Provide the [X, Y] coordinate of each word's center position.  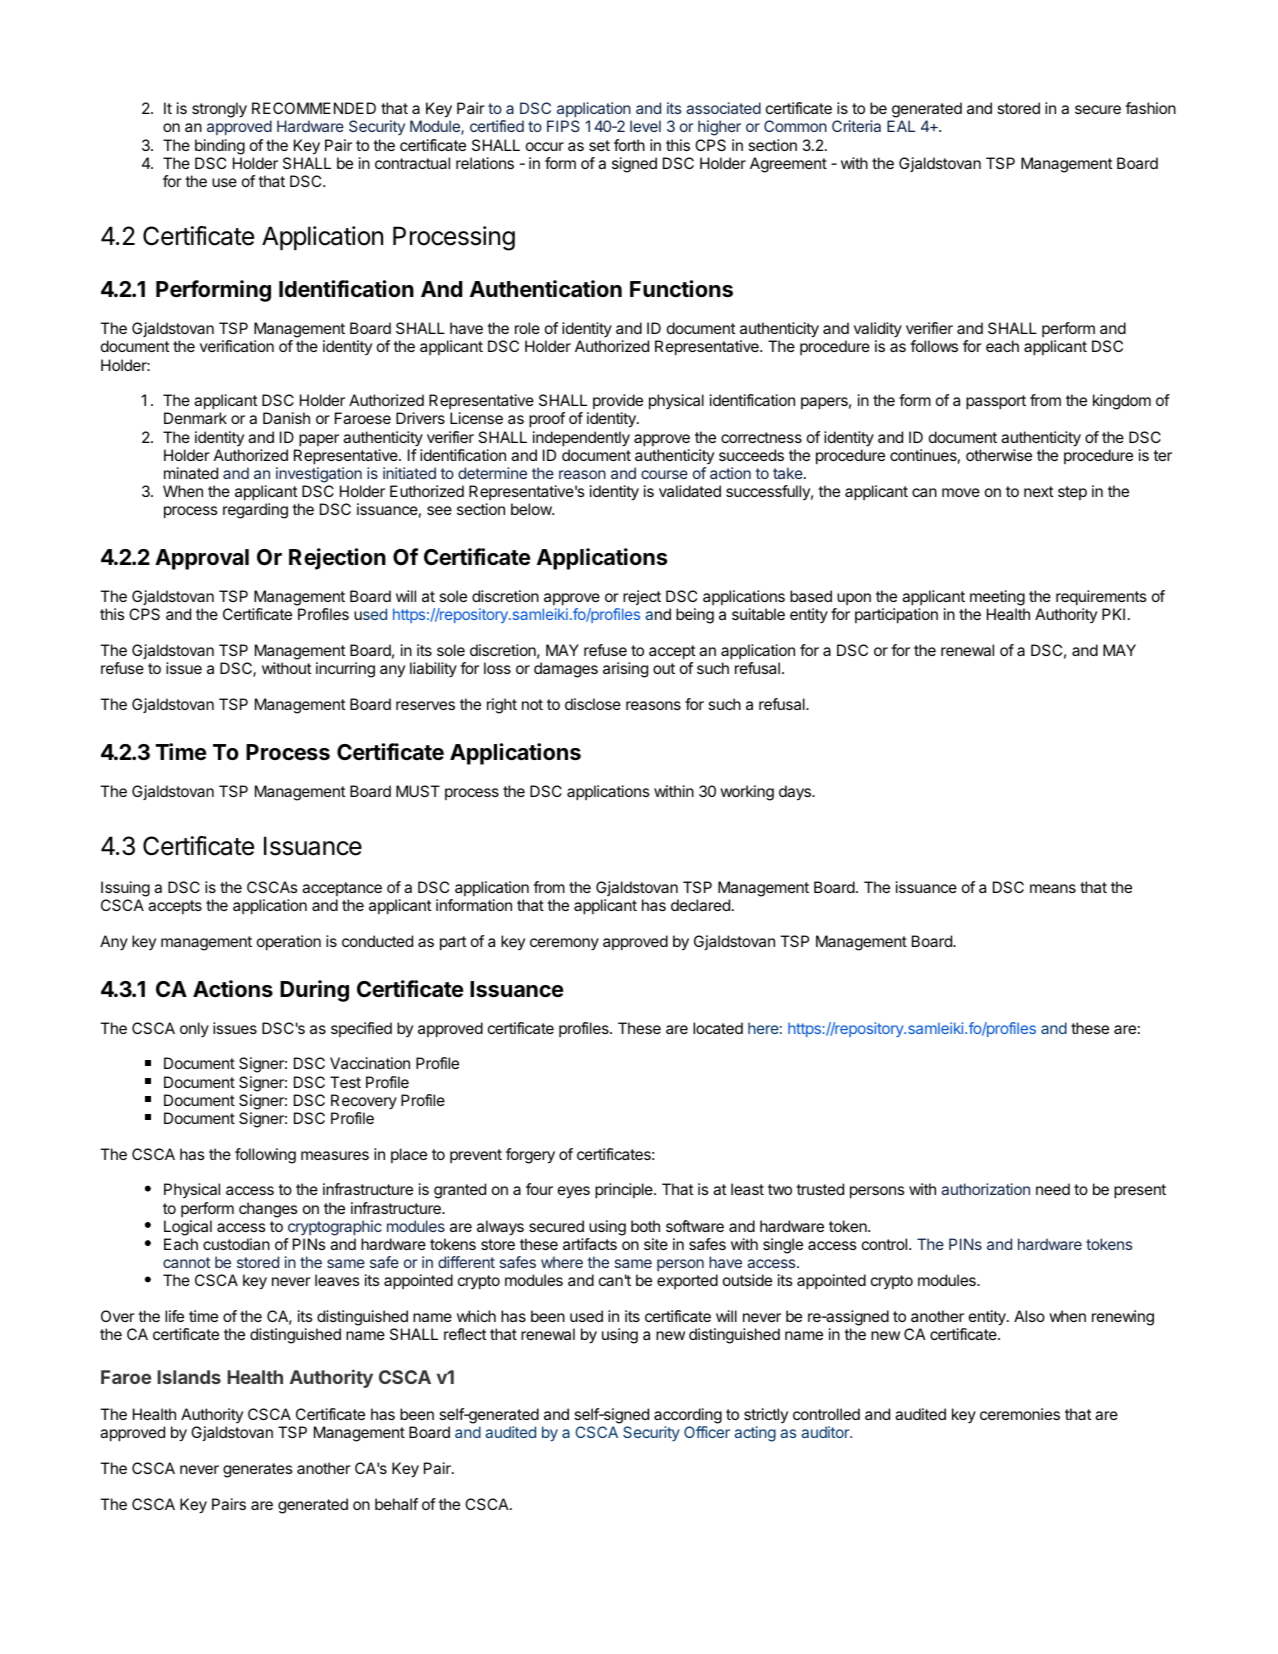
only [194, 1030]
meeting [997, 599]
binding [220, 147]
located [718, 1028]
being [695, 616]
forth [629, 145]
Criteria [856, 126]
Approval [202, 559]
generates [258, 1470]
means [1053, 888]
